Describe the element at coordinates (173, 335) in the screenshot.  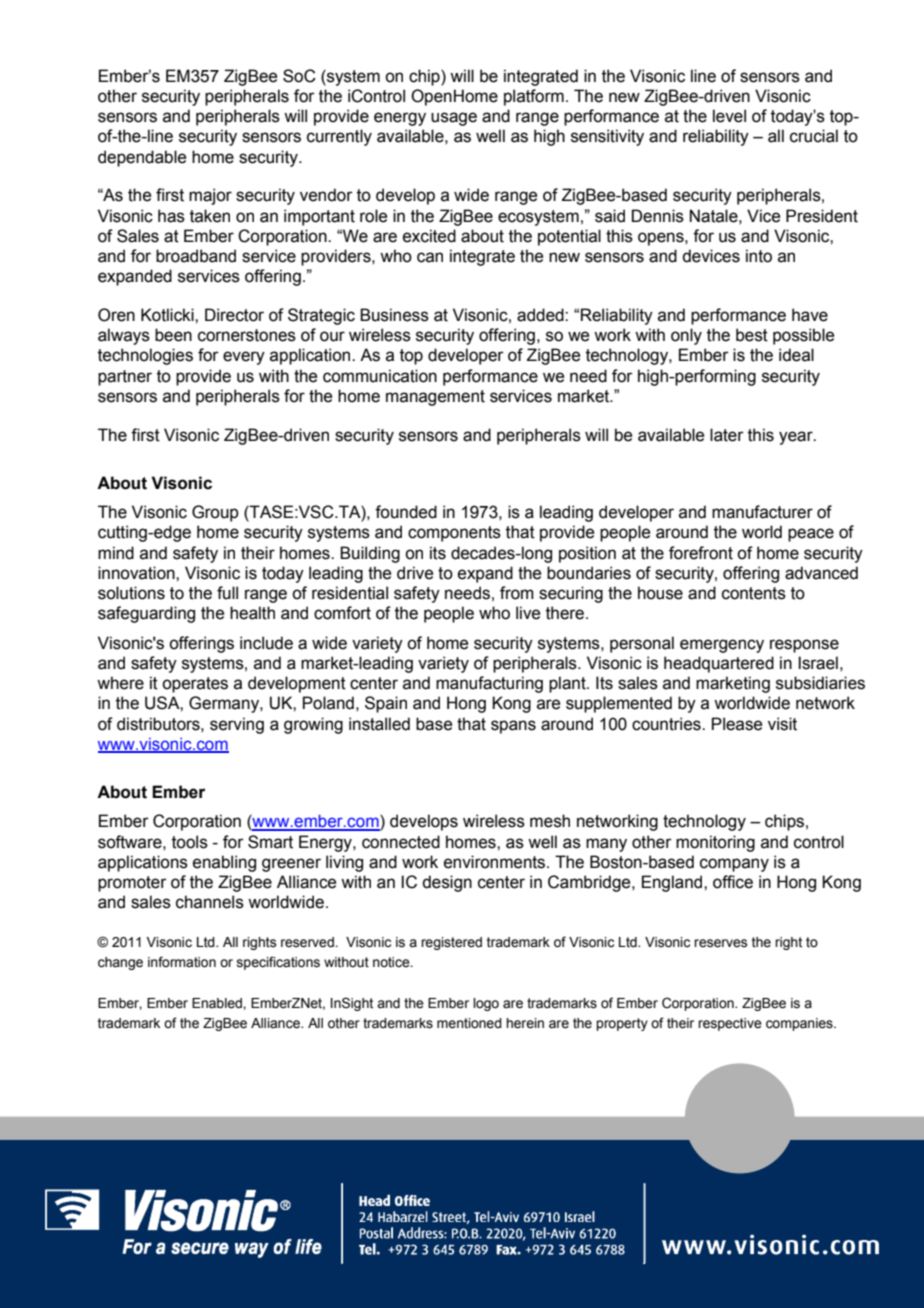
I see `been` at that location.
